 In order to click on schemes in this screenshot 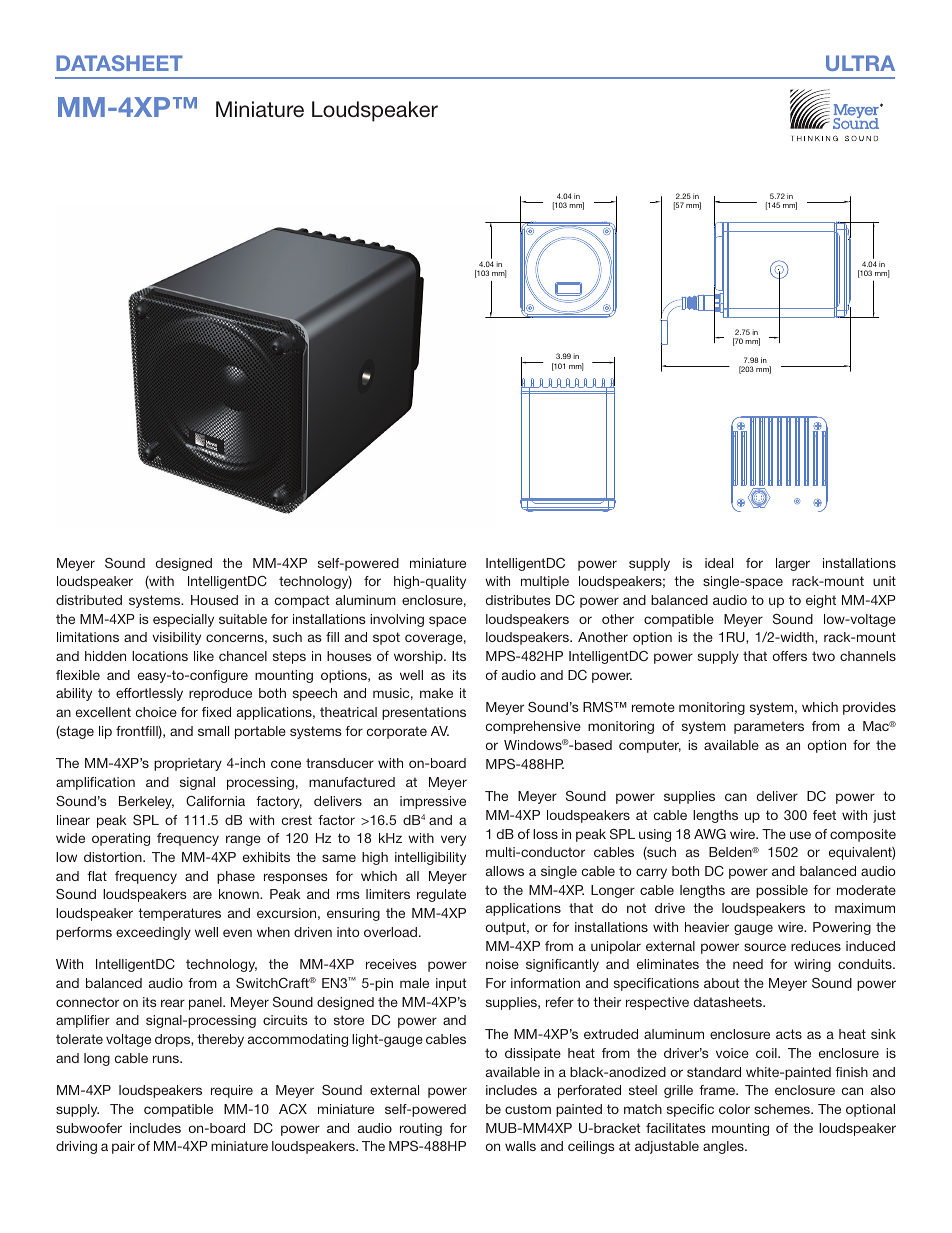, I will do `click(783, 1109)`.
